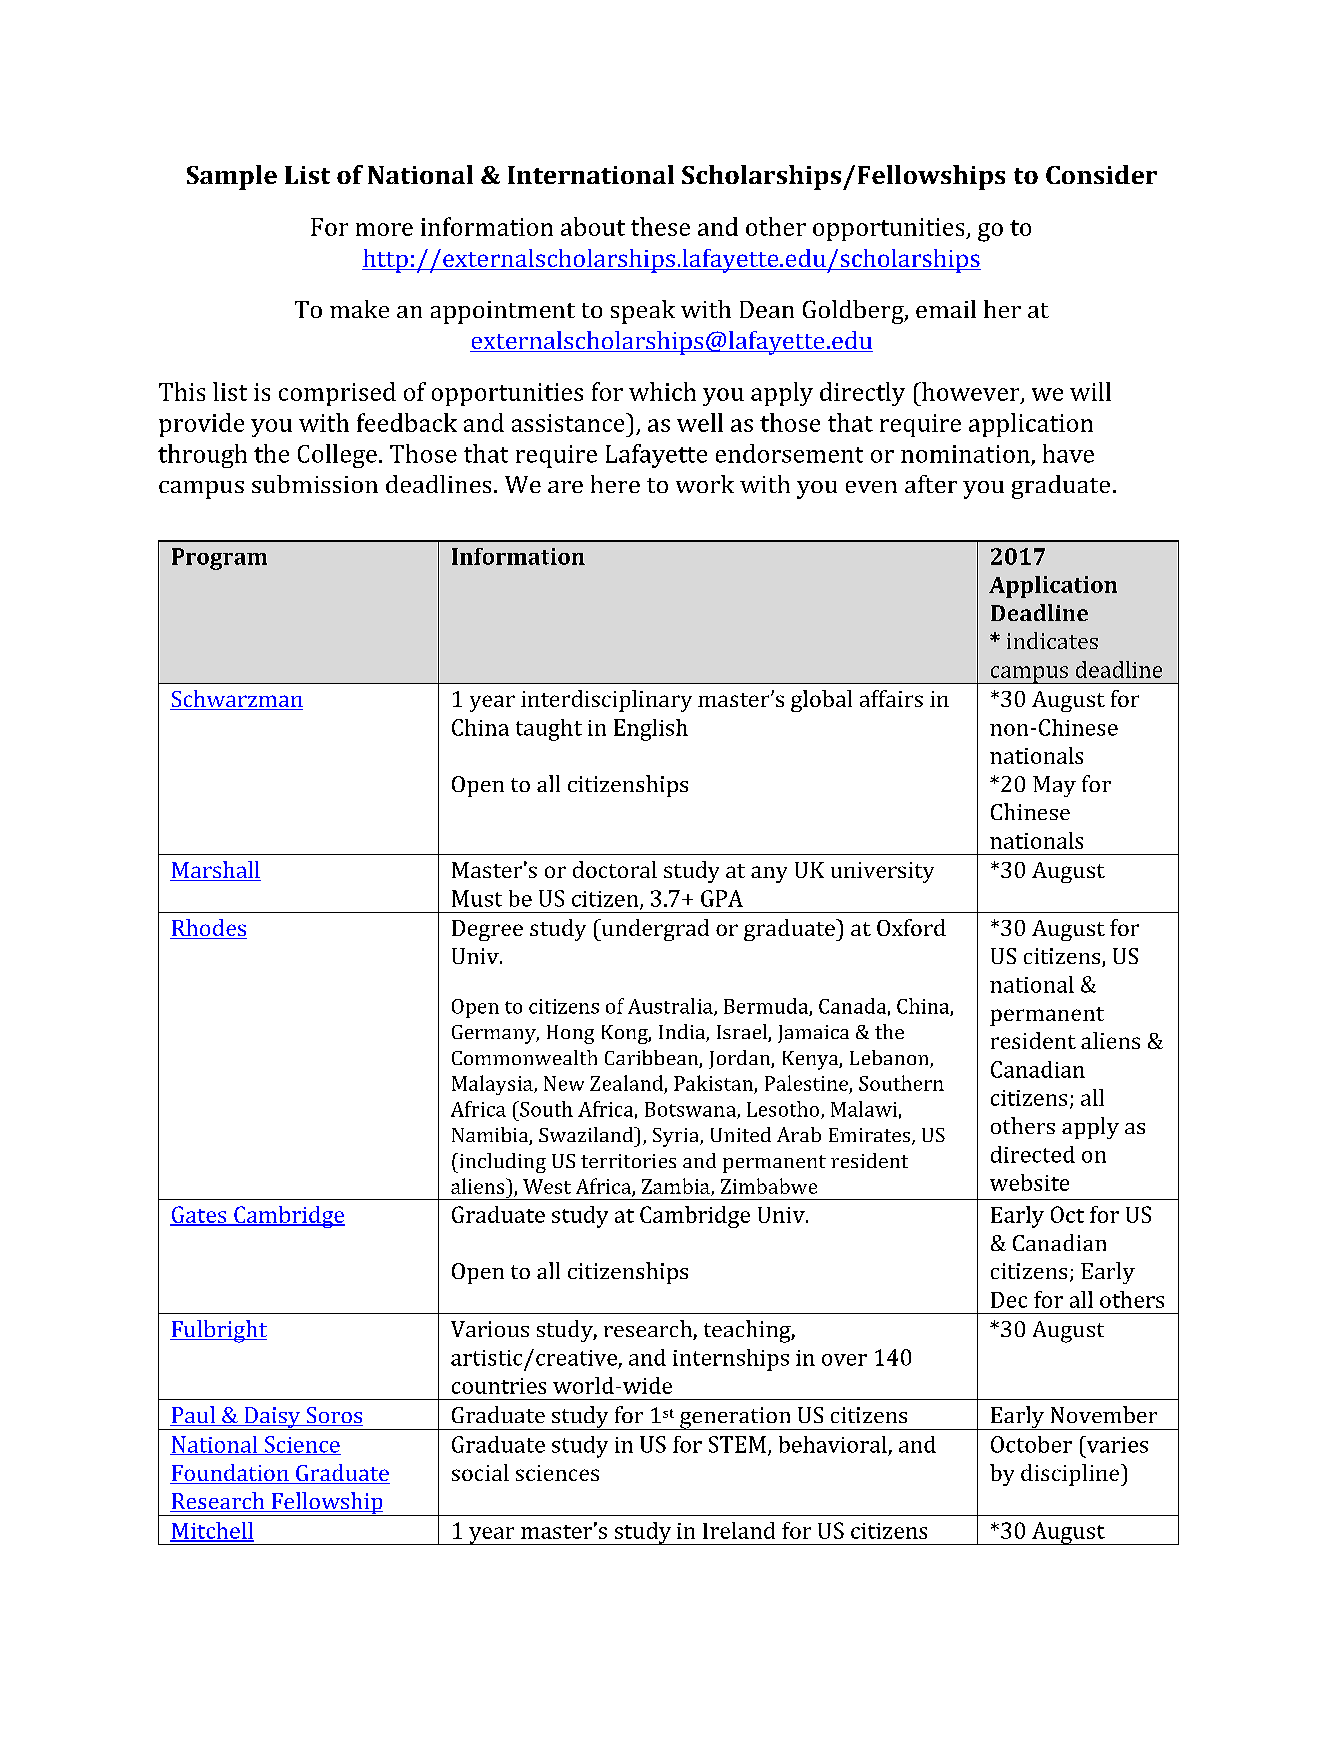 This screenshot has width=1343, height=1739. I want to click on Sample, so click(232, 177).
